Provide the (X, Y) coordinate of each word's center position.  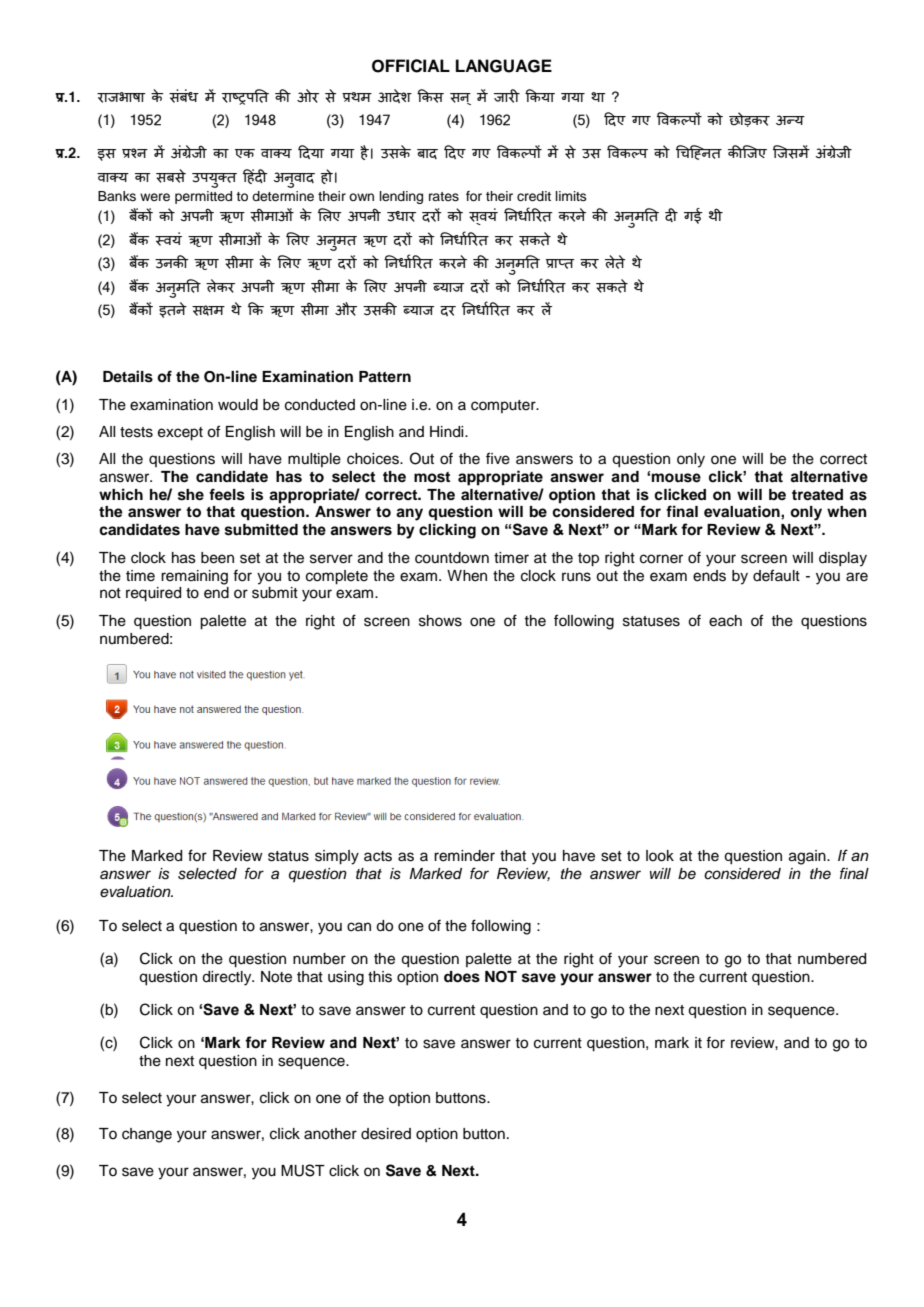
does (462, 977)
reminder (464, 856)
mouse (676, 478)
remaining (194, 577)
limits (571, 196)
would (238, 405)
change (147, 1135)
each (725, 621)
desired (386, 1134)
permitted (203, 197)
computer (504, 406)
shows (440, 621)
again (808, 857)
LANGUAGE (504, 66)
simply (337, 857)
